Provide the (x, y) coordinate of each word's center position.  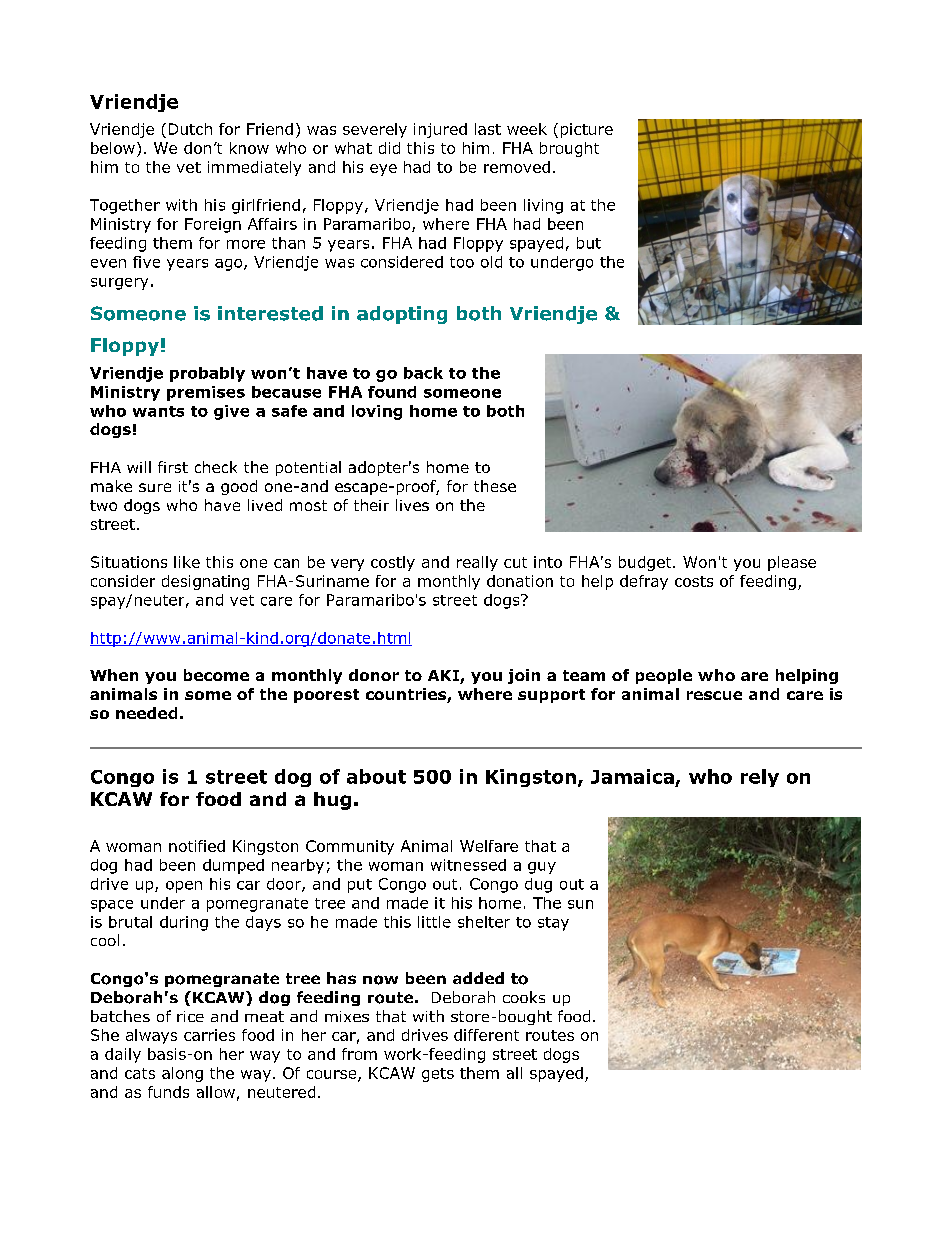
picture (587, 130)
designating (205, 582)
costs (694, 581)
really (477, 563)
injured (440, 130)
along (182, 1074)
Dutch (190, 129)
